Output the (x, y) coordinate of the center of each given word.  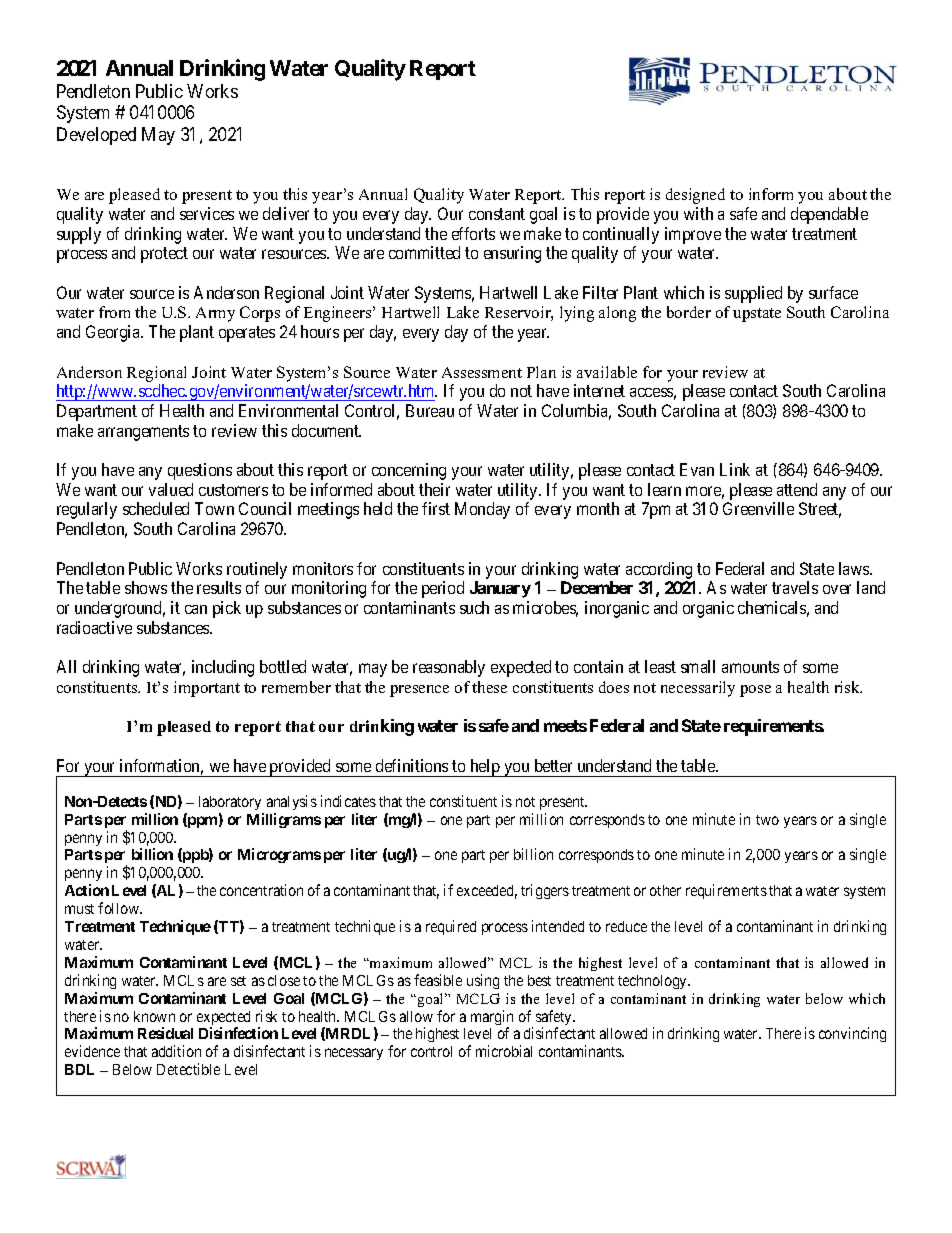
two (767, 820)
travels (795, 587)
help (485, 768)
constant (497, 214)
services (207, 213)
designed (695, 196)
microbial (504, 1051)
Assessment (482, 372)
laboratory (230, 803)
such (474, 607)
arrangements (143, 433)
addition (176, 1051)
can (196, 609)
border (689, 312)
